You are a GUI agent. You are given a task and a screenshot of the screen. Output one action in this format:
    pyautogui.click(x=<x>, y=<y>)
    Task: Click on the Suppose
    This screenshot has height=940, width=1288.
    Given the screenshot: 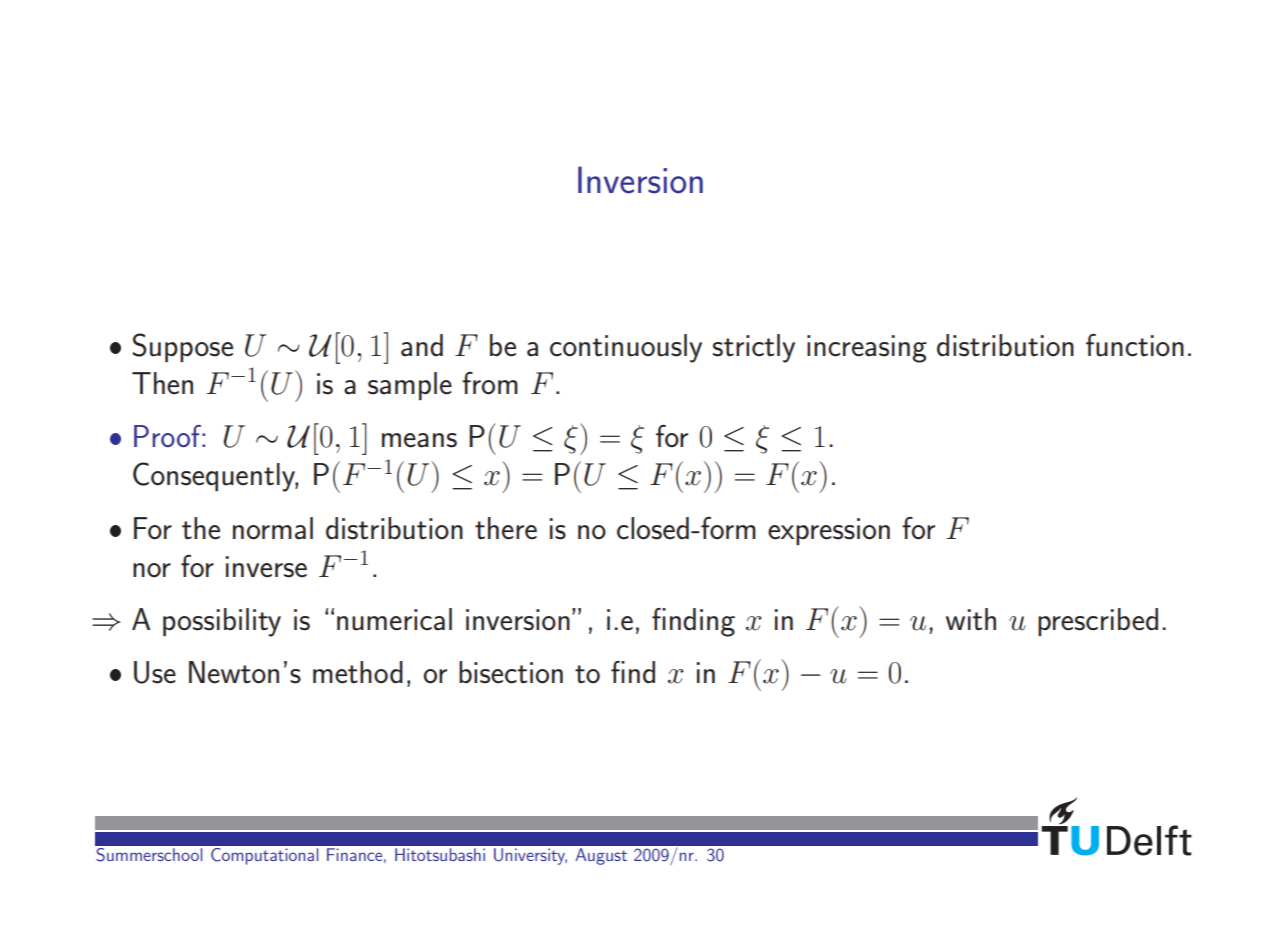 What is the action you would take?
    pyautogui.click(x=182, y=347)
